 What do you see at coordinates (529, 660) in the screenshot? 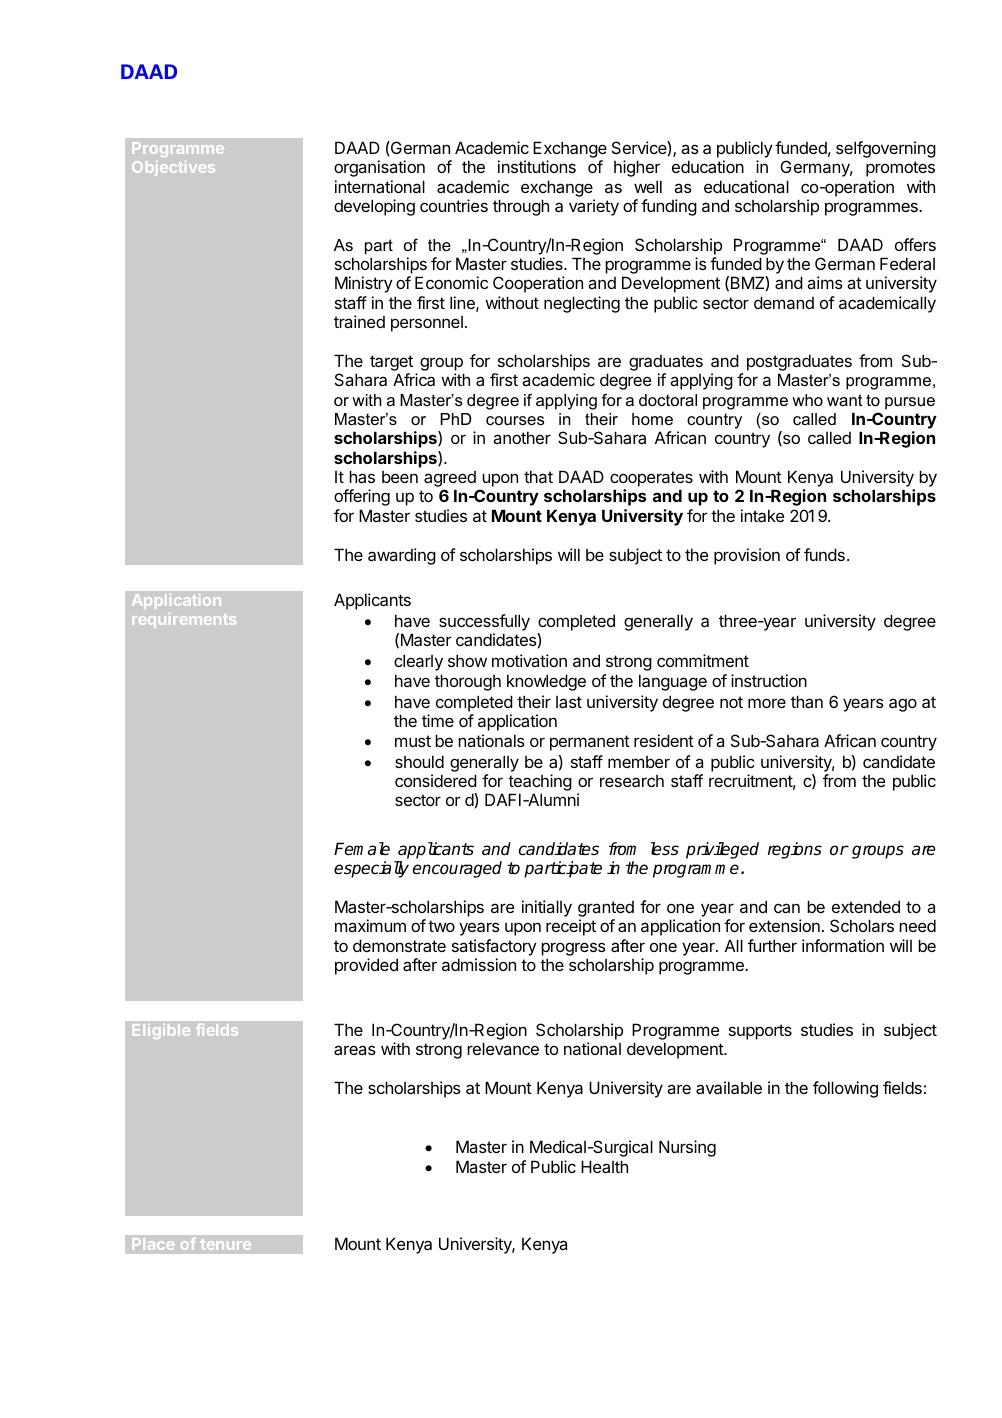
I see `motivation` at bounding box center [529, 660].
